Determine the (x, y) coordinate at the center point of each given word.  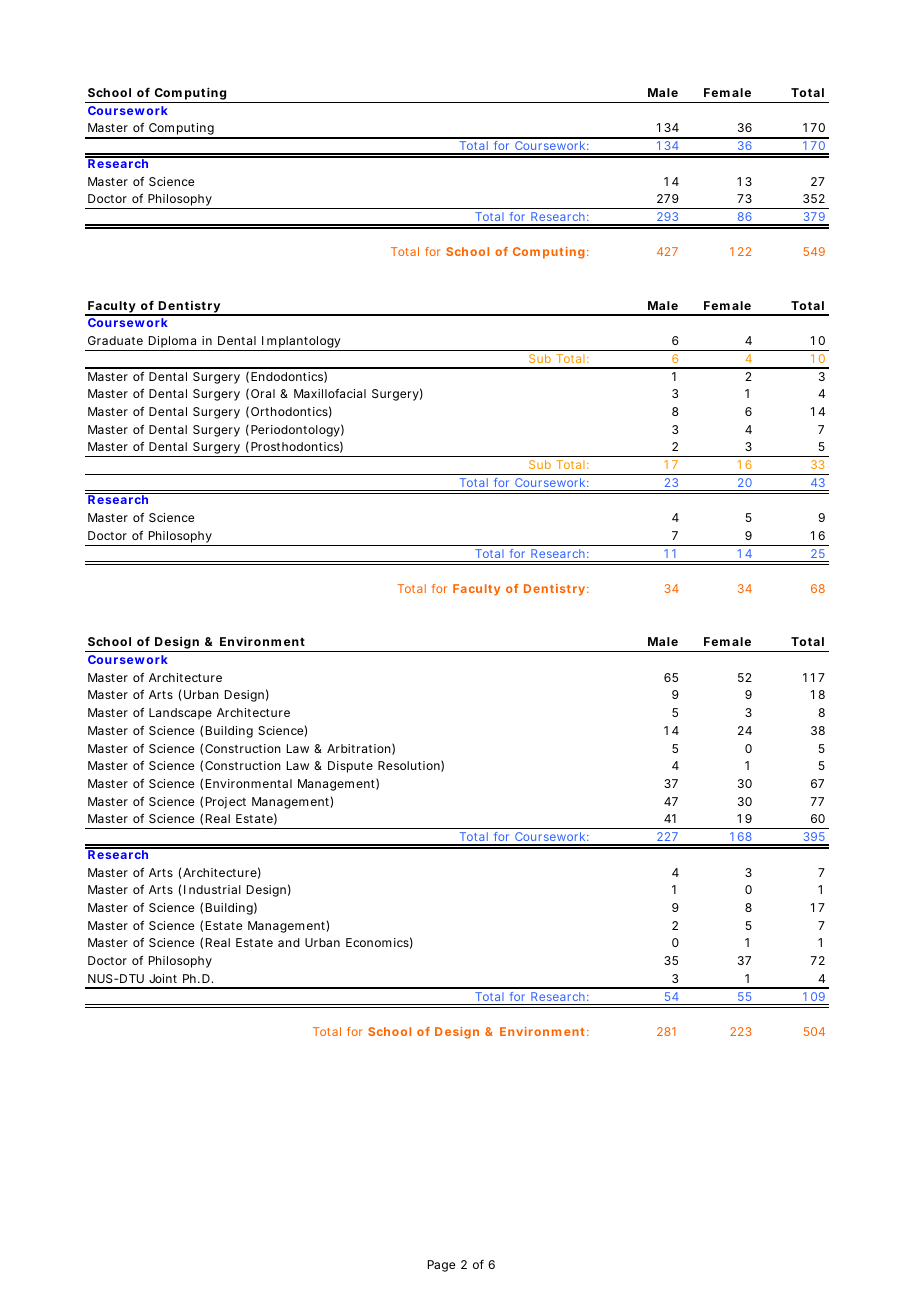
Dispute (350, 767)
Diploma (172, 343)
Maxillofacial (330, 393)
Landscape (180, 714)
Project (226, 803)
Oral (263, 393)
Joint (163, 978)
